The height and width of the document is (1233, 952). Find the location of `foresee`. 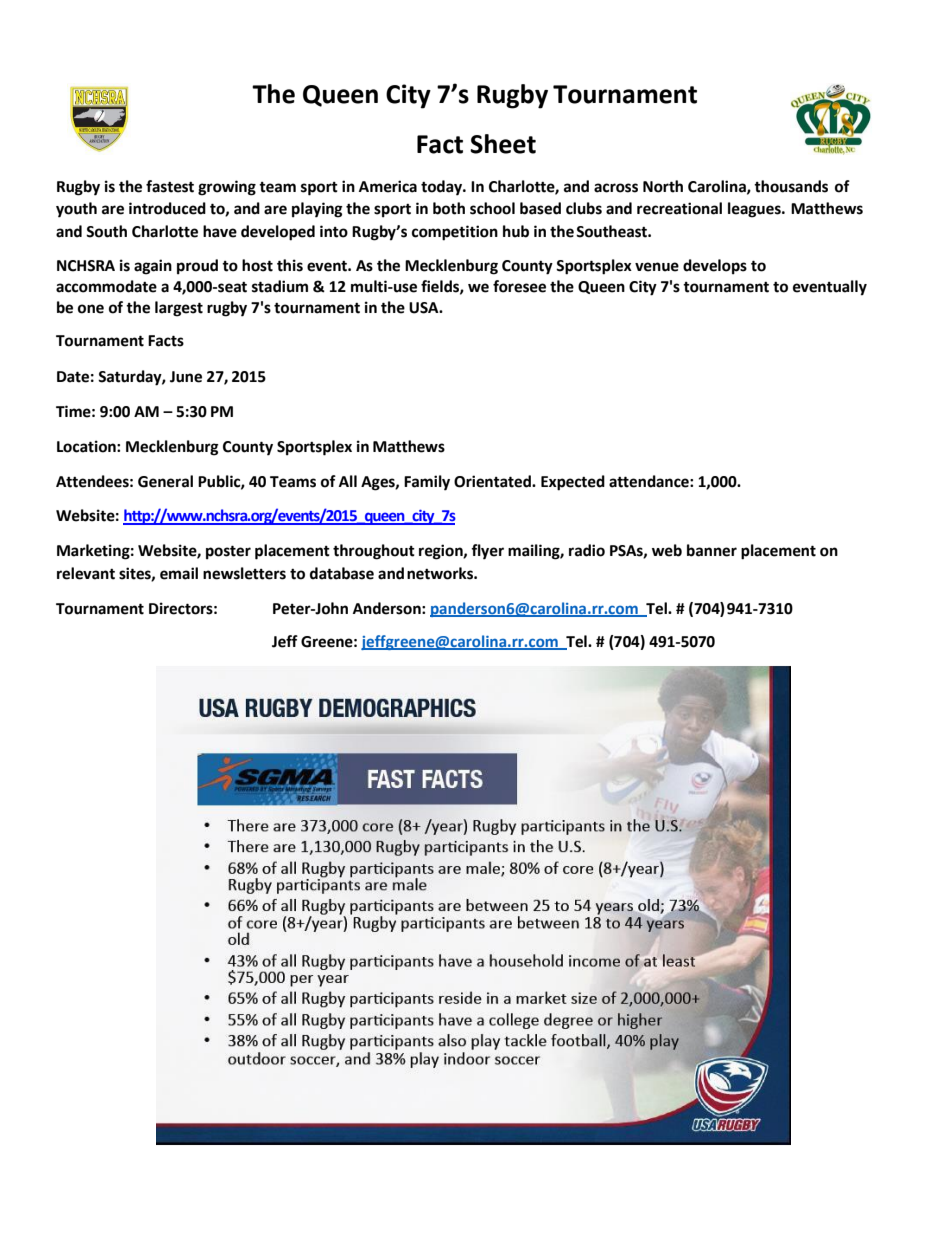

foresee is located at coordinates (519, 286).
